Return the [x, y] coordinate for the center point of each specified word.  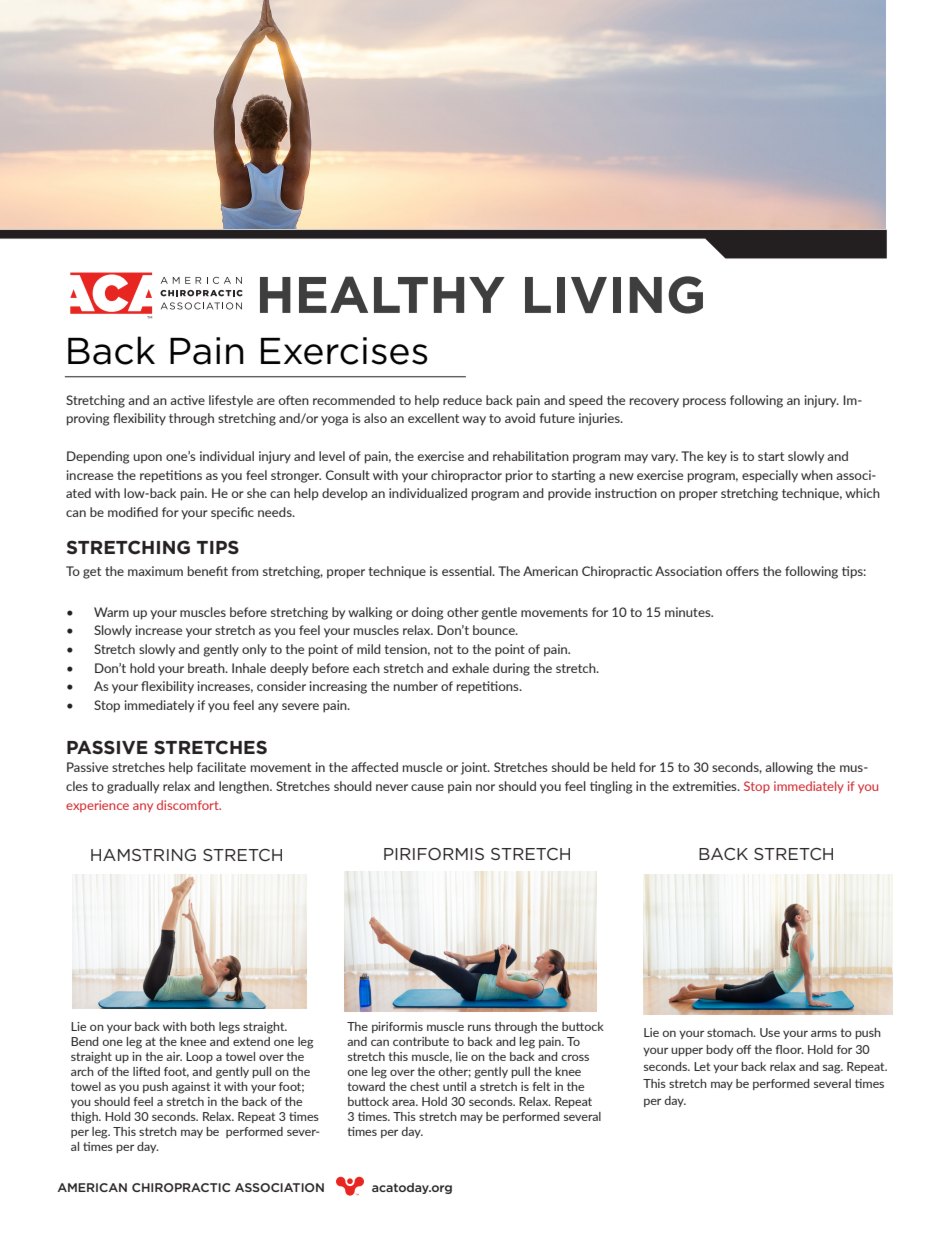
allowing [789, 768]
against [191, 1088]
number [416, 686]
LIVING [614, 295]
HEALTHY [382, 294]
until [454, 1086]
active [187, 400]
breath [207, 668]
